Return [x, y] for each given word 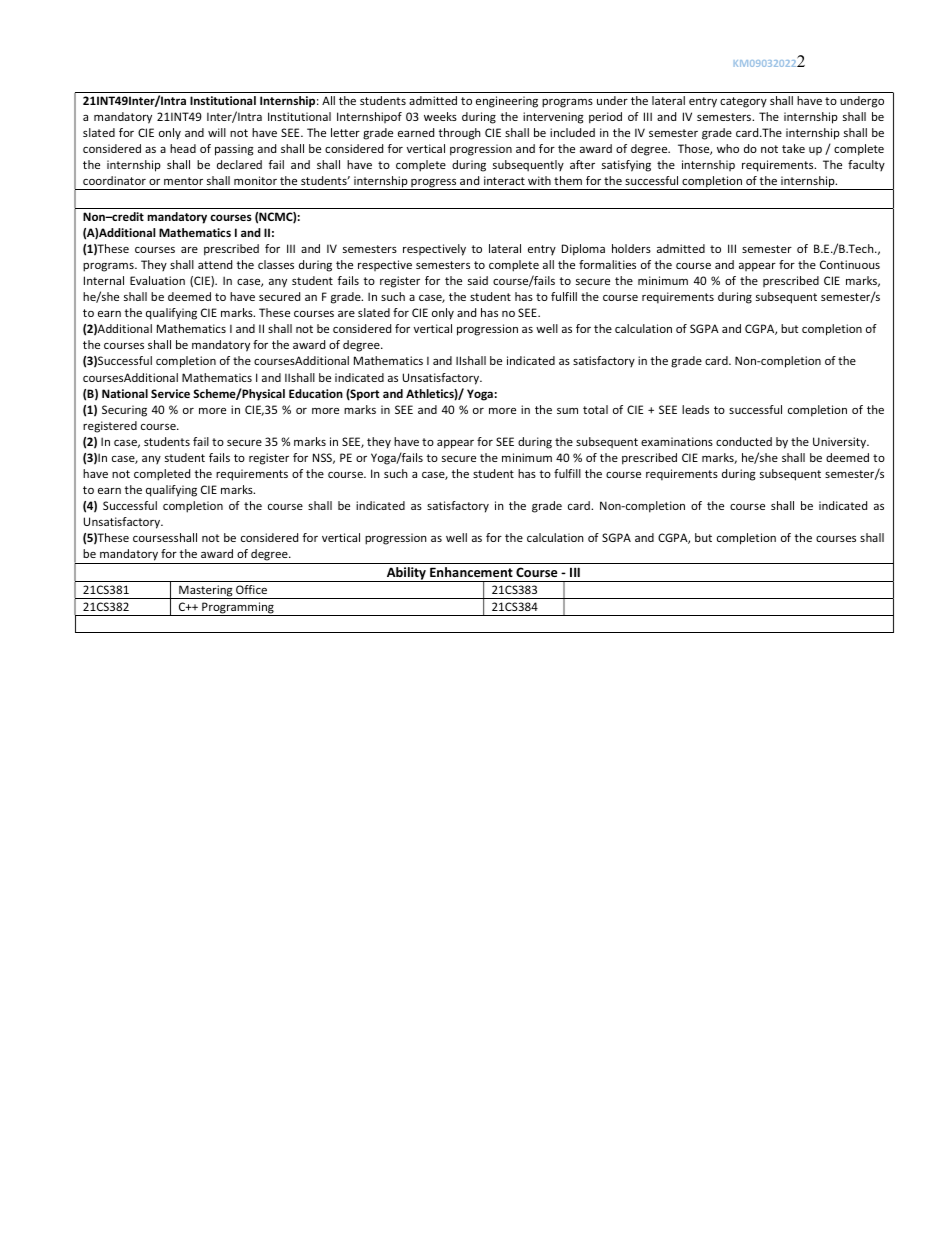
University [841, 443]
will [217, 132]
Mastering [206, 592]
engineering [507, 102]
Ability [406, 574]
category [743, 102]
